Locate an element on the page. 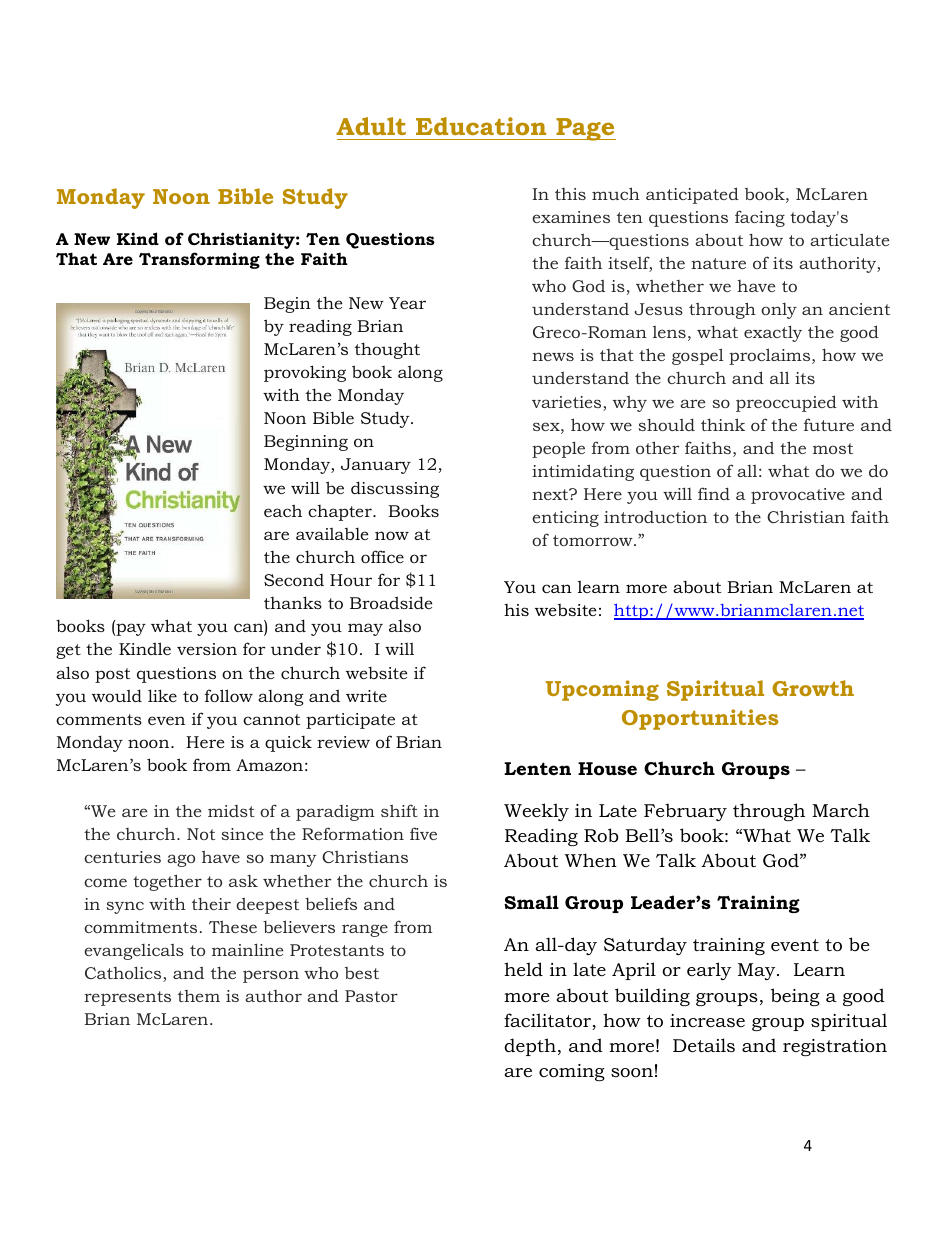  think is located at coordinates (723, 424).
